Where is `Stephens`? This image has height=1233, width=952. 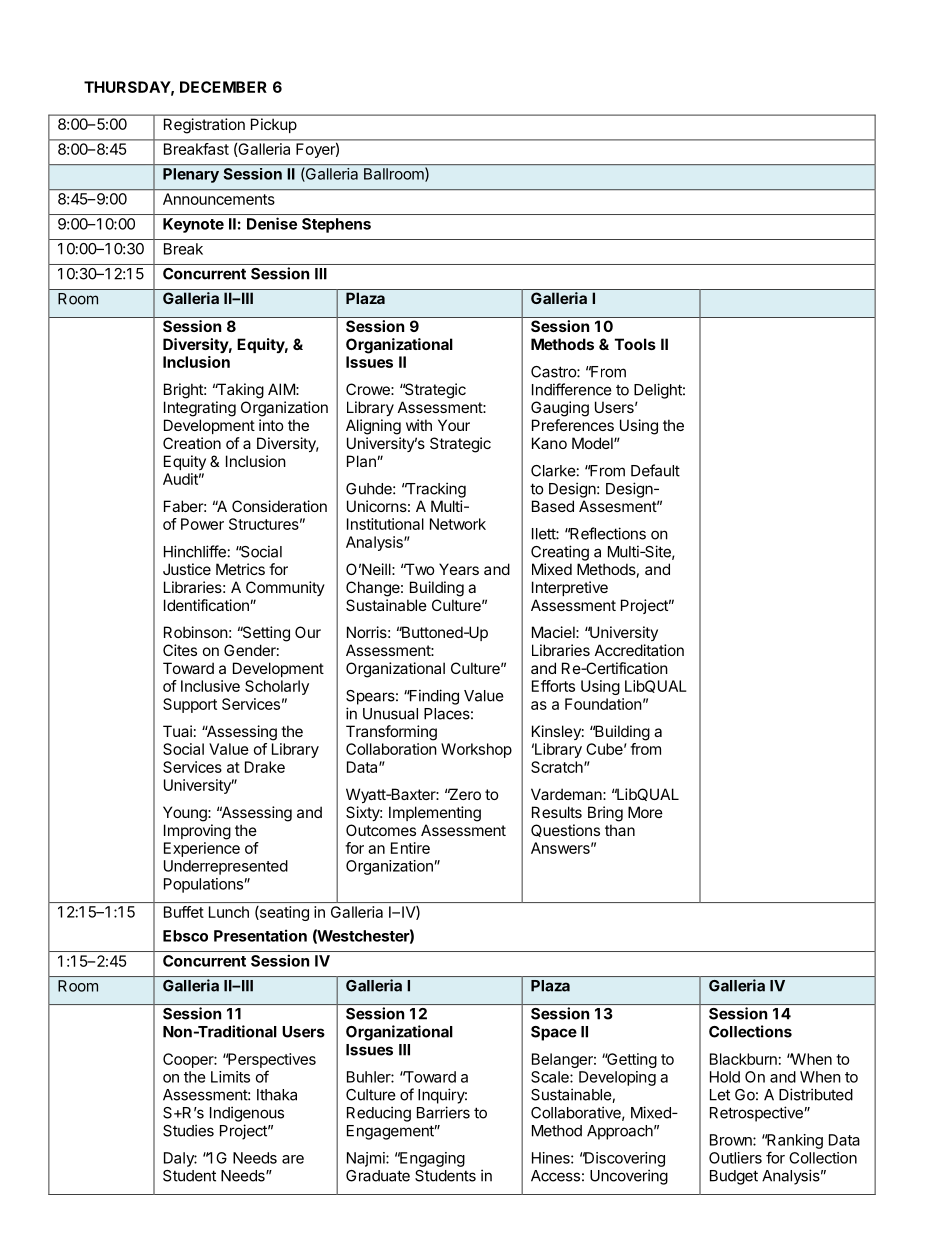 Stephens is located at coordinates (336, 225).
